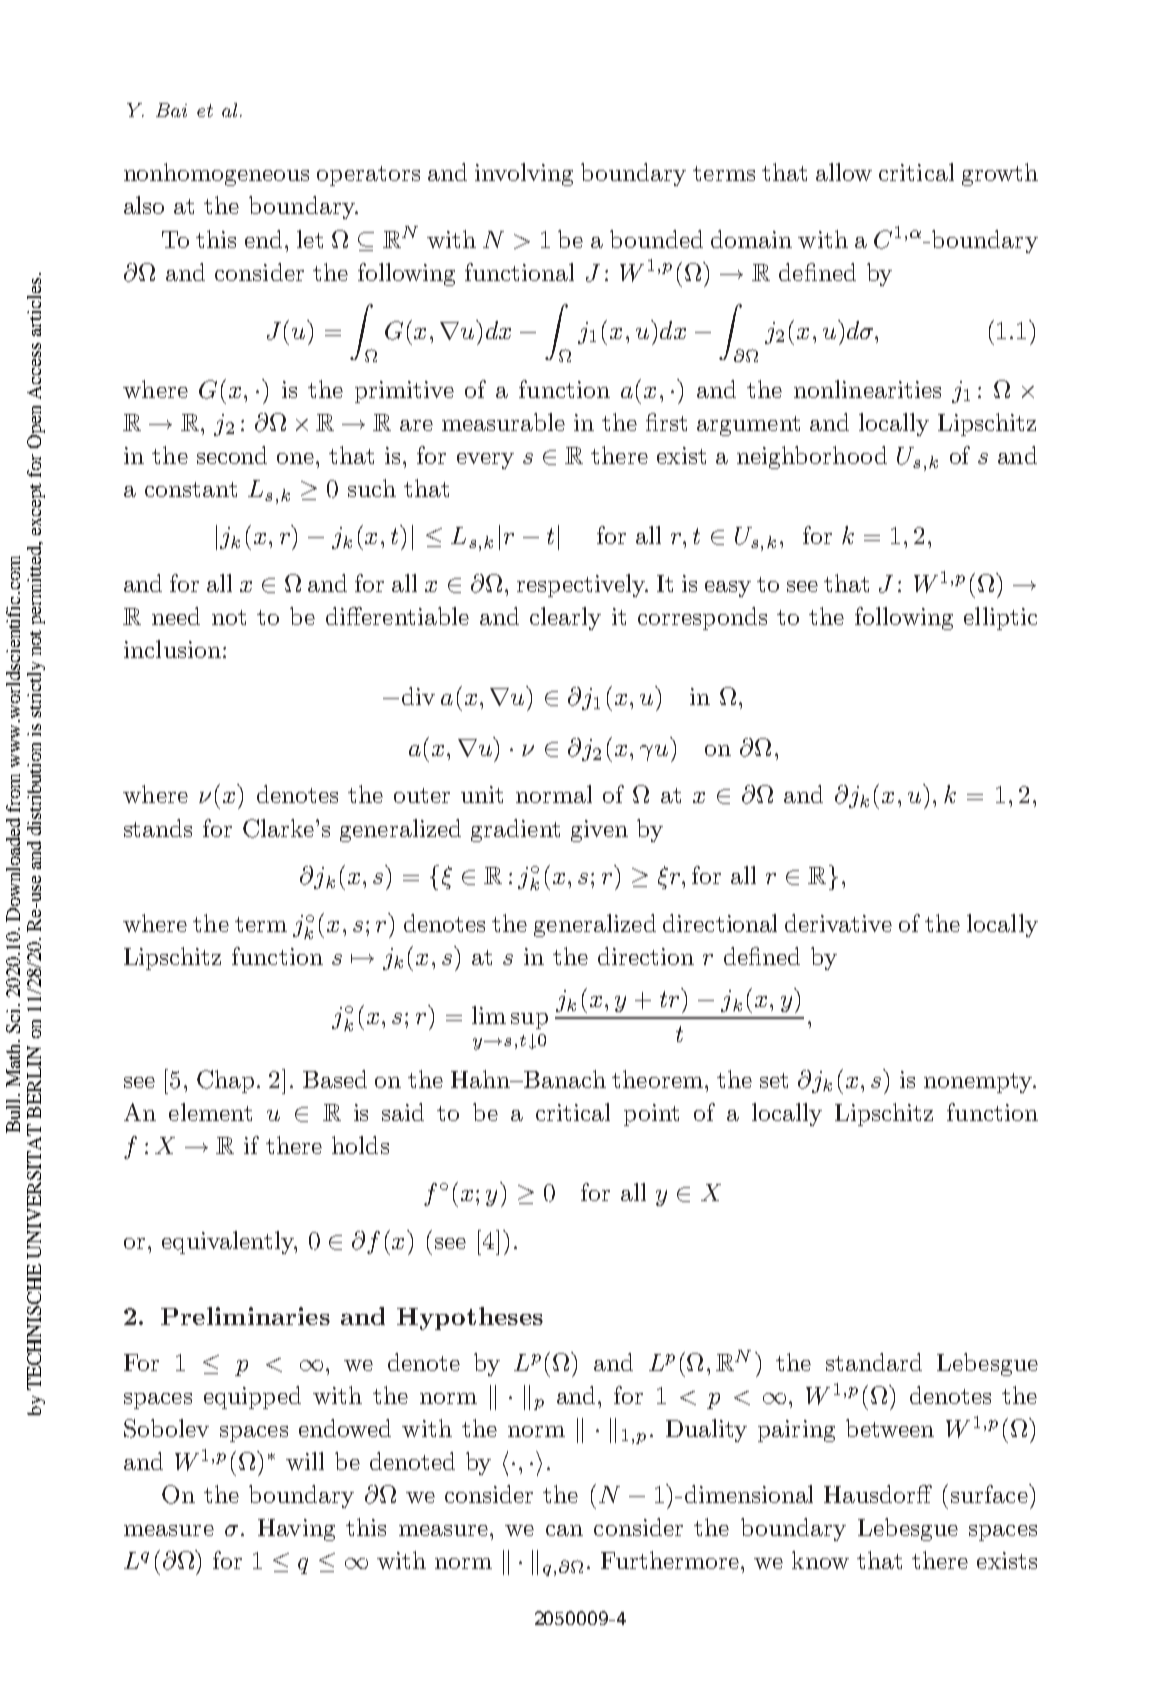  What do you see at coordinates (564, 1530) in the page?
I see `can` at bounding box center [564, 1530].
